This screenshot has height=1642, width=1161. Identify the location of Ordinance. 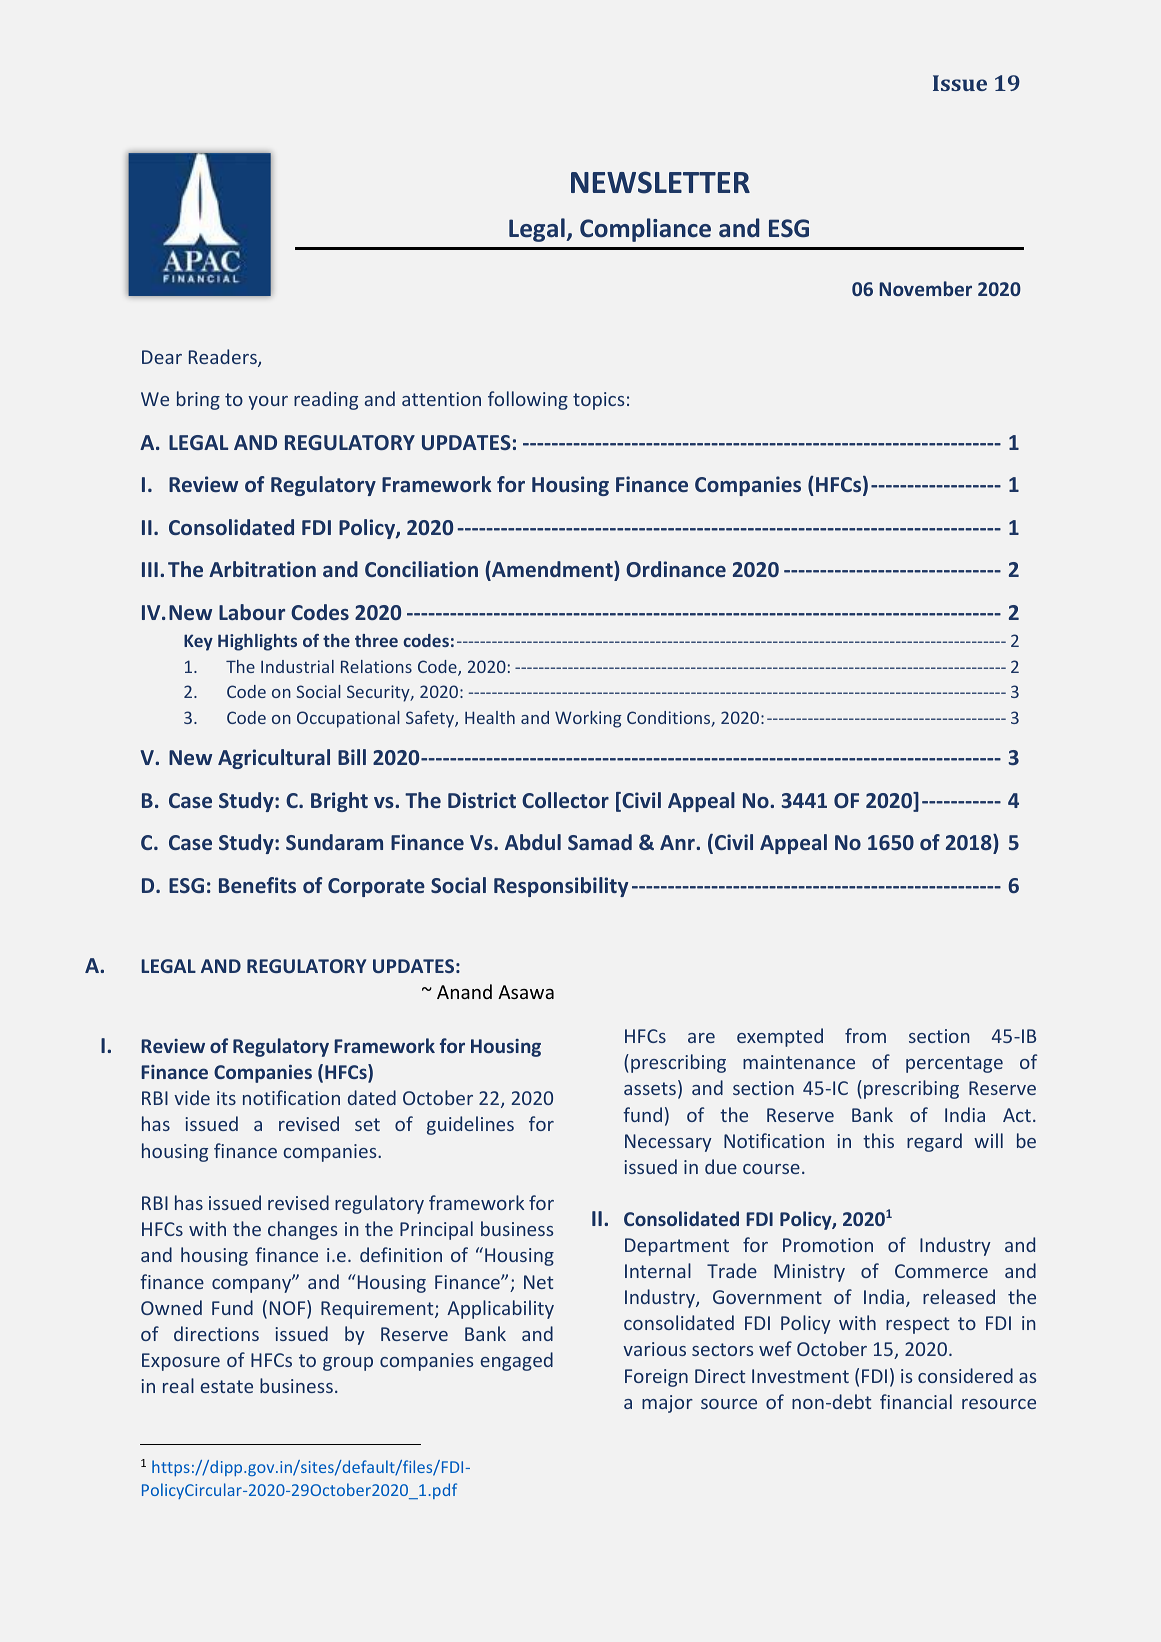
(676, 569).
